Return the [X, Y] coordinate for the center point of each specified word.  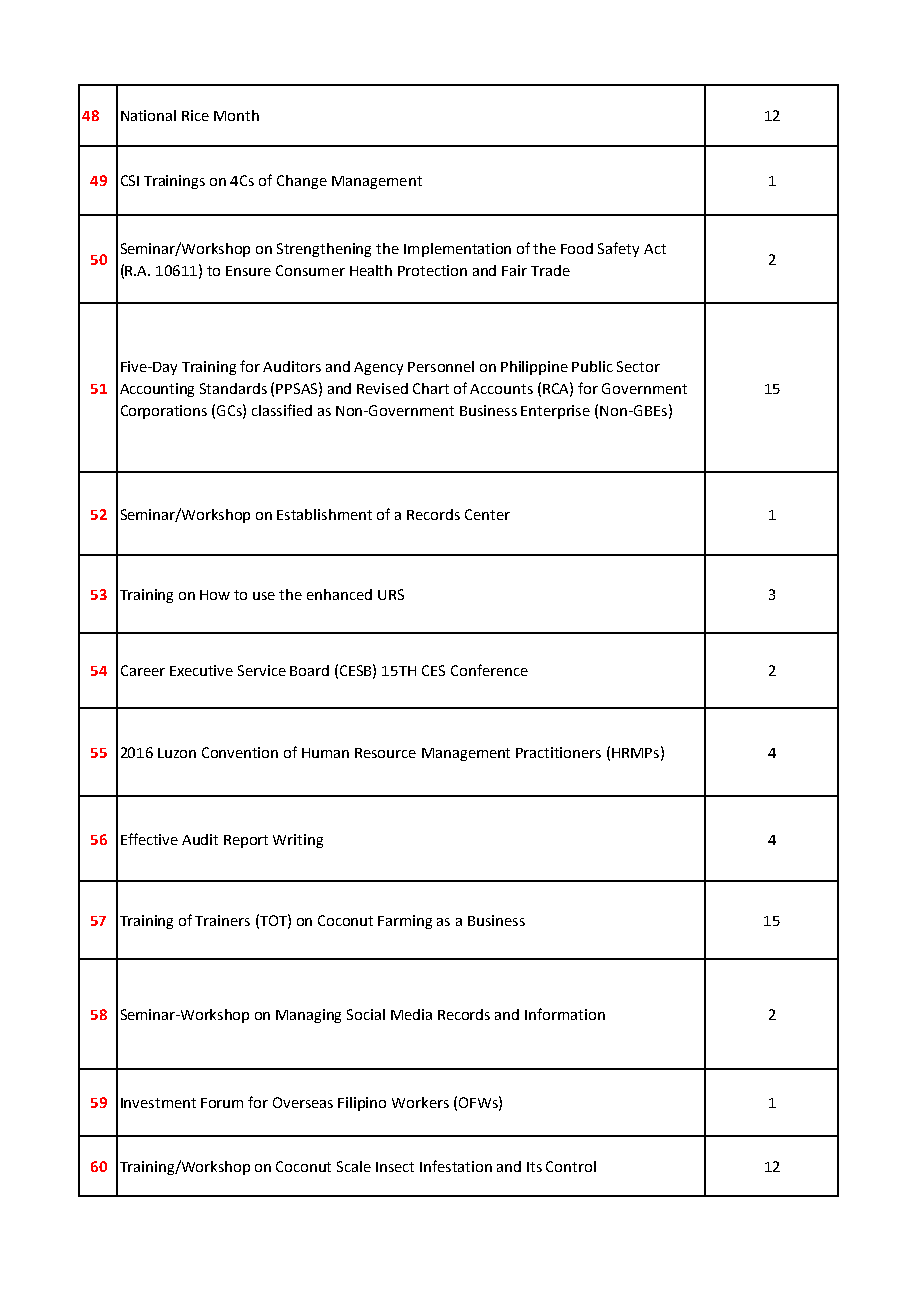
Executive [201, 670]
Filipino [362, 1104]
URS [391, 594]
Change [302, 182]
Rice [195, 115]
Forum [222, 1103]
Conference [489, 670]
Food [577, 248]
